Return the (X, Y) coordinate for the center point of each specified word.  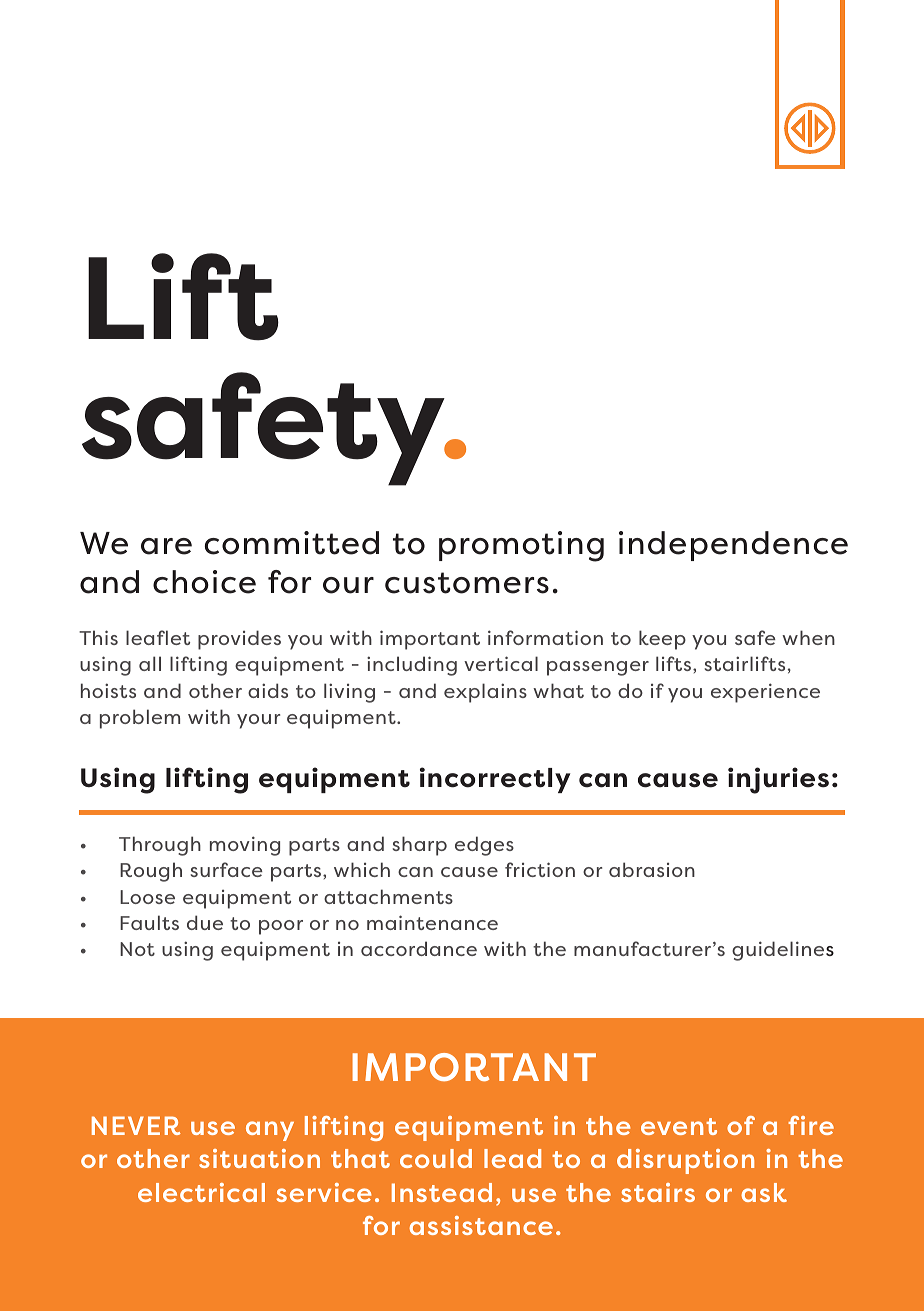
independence (733, 546)
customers (467, 583)
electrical (201, 1192)
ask (764, 1192)
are (166, 546)
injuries (778, 780)
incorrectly (495, 780)
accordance (419, 948)
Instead (442, 1192)
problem (140, 719)
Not (137, 949)
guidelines (783, 951)
